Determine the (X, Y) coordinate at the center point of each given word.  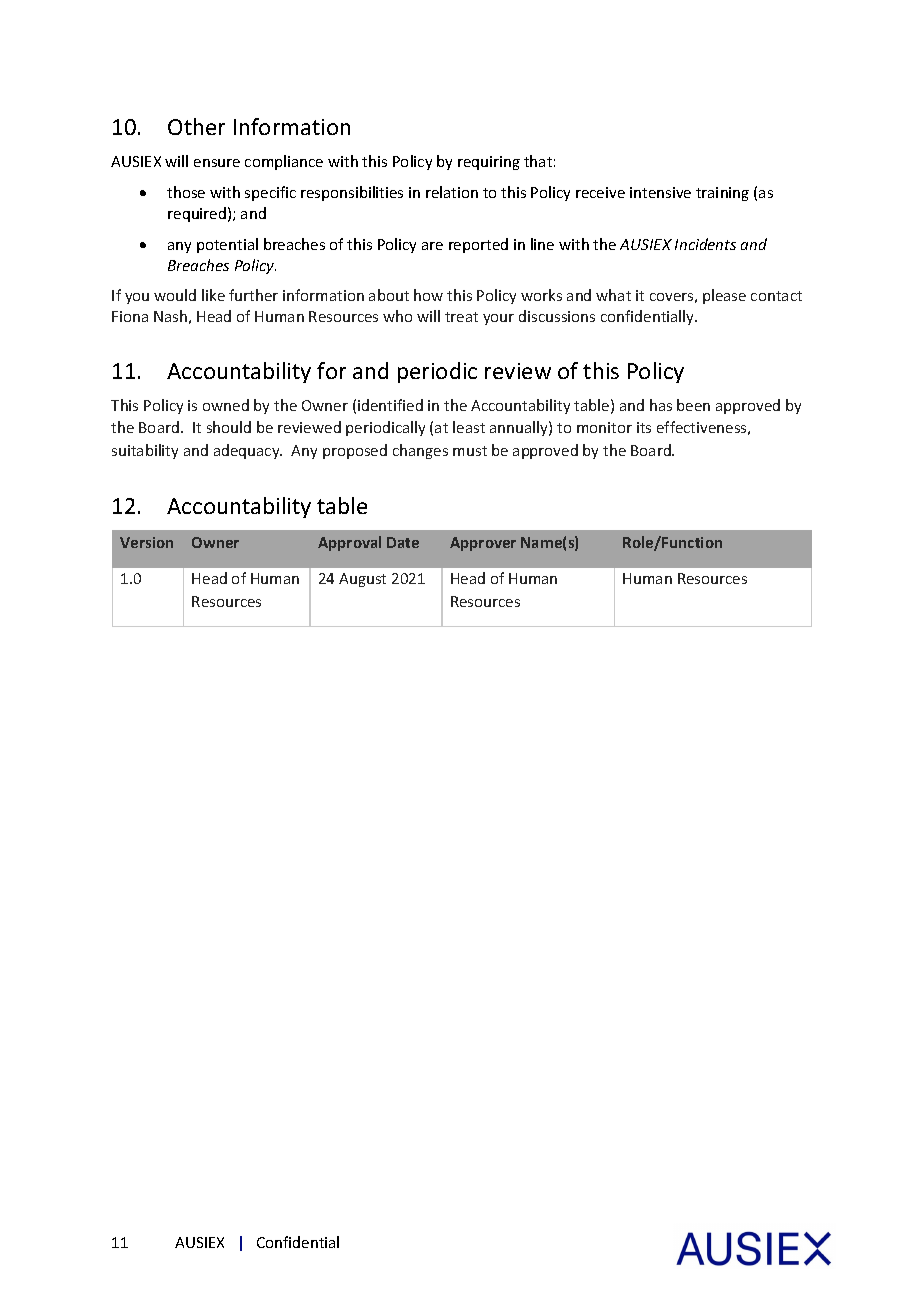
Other (196, 126)
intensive (660, 192)
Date (403, 542)
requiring (489, 163)
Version (146, 542)
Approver (483, 544)
